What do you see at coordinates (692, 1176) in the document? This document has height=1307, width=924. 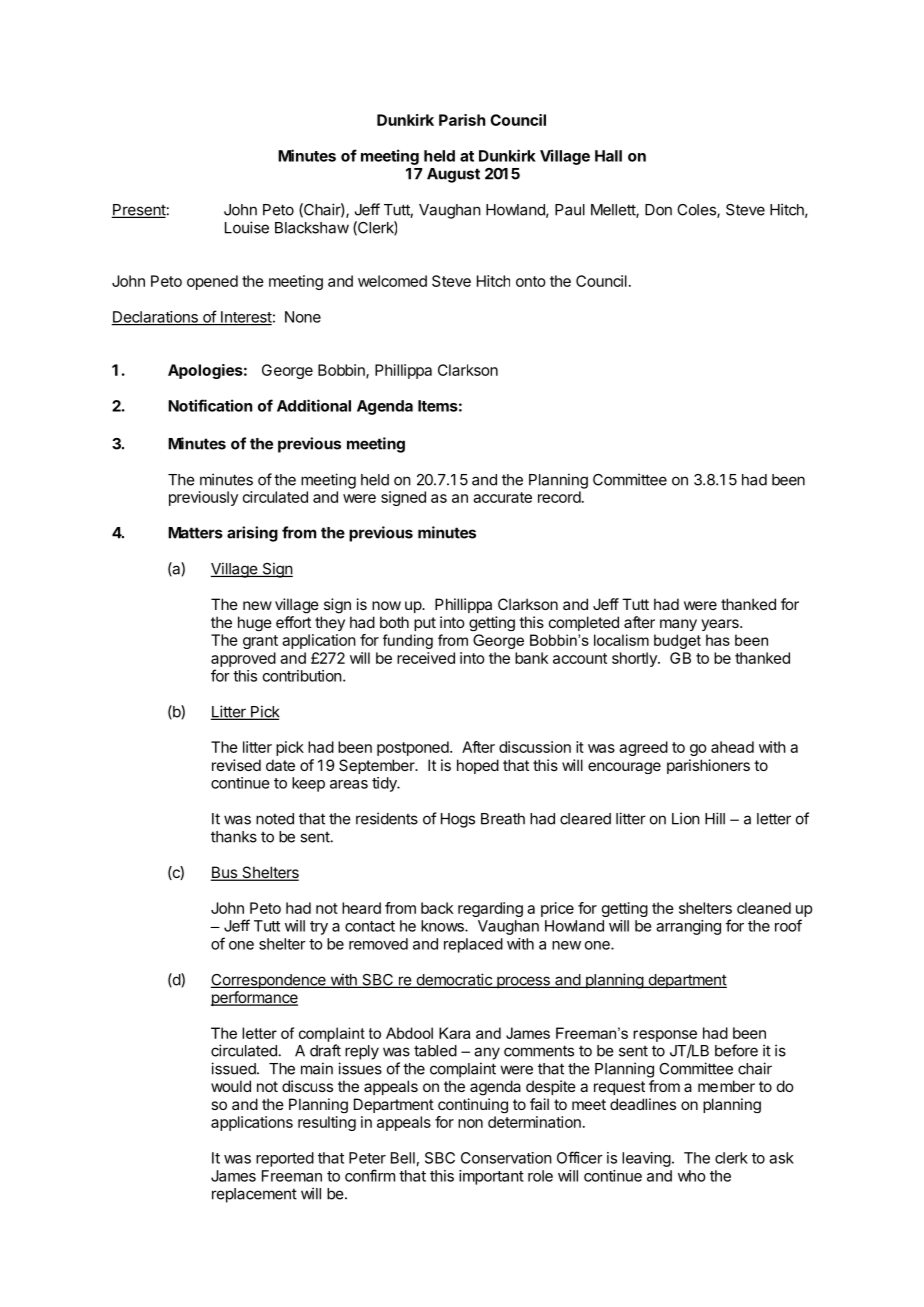 I see `who` at bounding box center [692, 1176].
